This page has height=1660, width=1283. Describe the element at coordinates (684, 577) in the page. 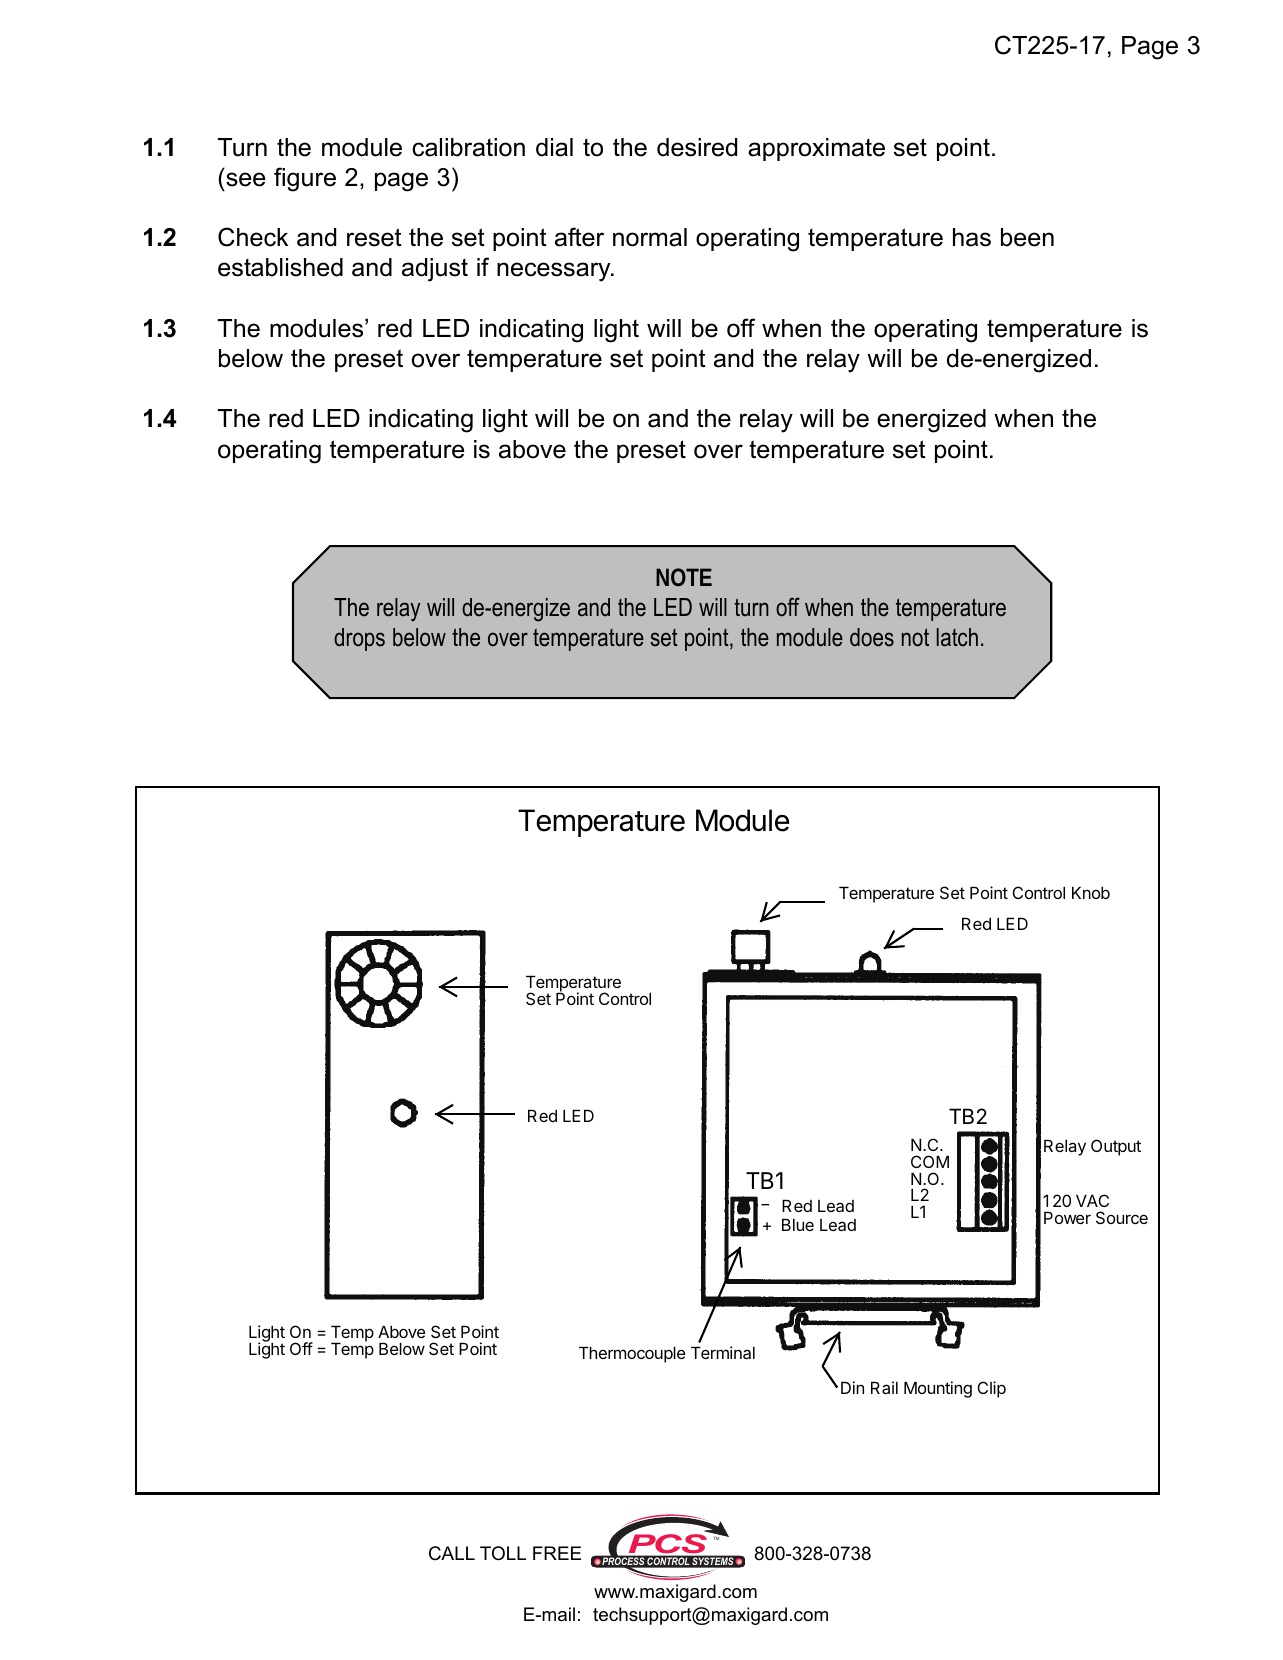

I see `NOTE` at that location.
